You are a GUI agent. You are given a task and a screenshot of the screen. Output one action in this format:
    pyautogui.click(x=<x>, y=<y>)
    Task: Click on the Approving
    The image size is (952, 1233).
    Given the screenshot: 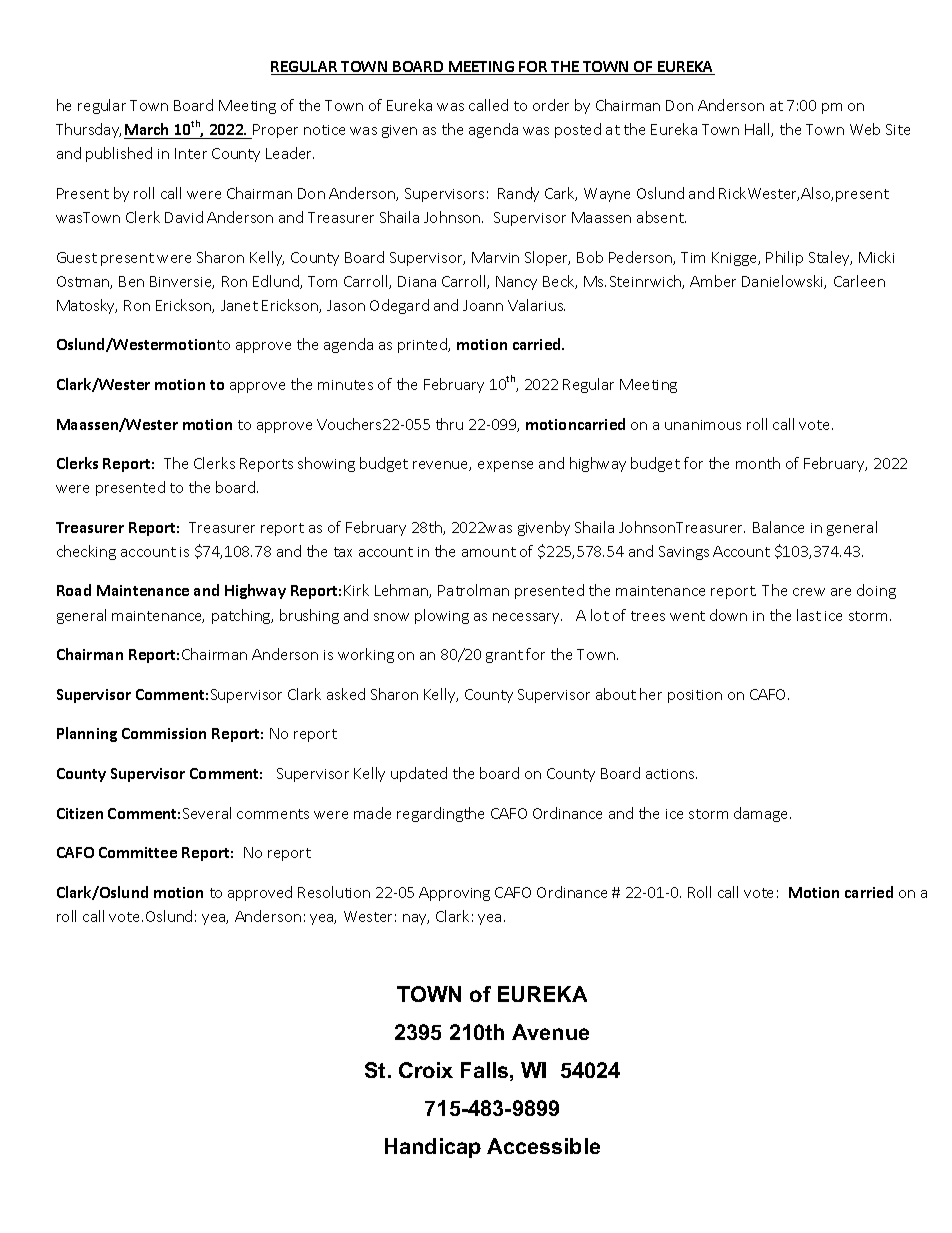 What is the action you would take?
    pyautogui.click(x=454, y=894)
